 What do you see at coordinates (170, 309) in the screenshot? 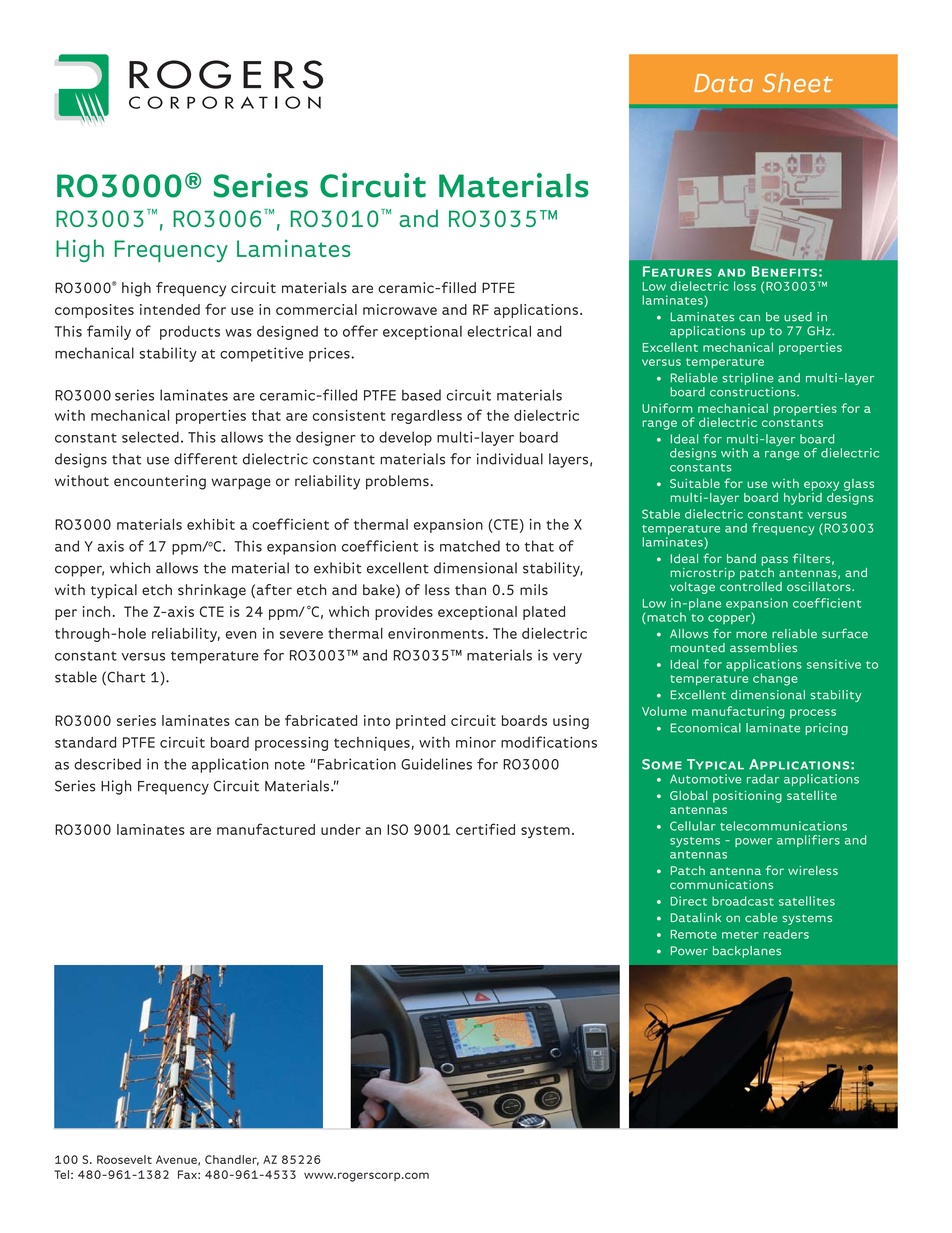
I see `intended` at bounding box center [170, 309].
